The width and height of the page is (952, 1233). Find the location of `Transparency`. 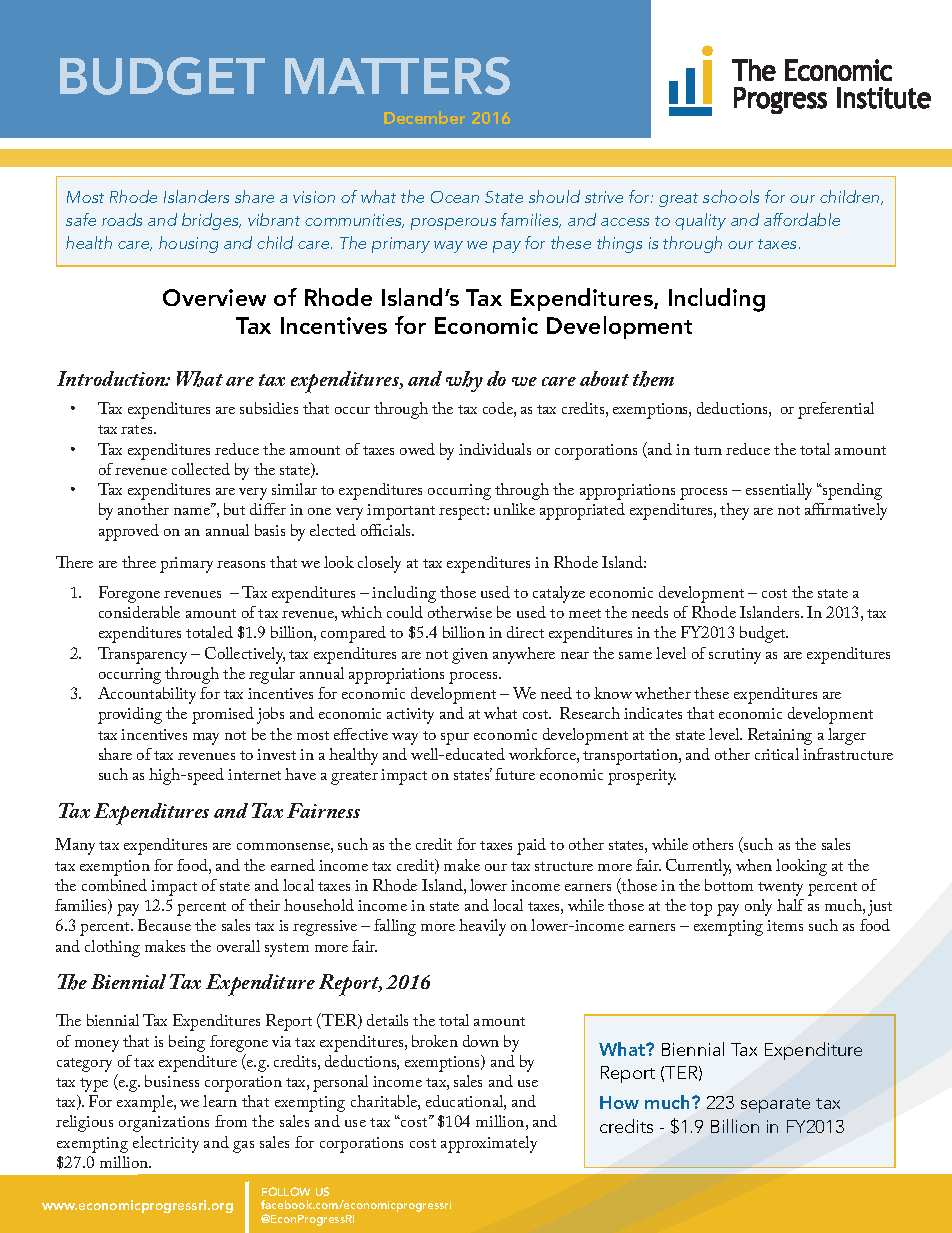

Transparency is located at coordinates (142, 655).
